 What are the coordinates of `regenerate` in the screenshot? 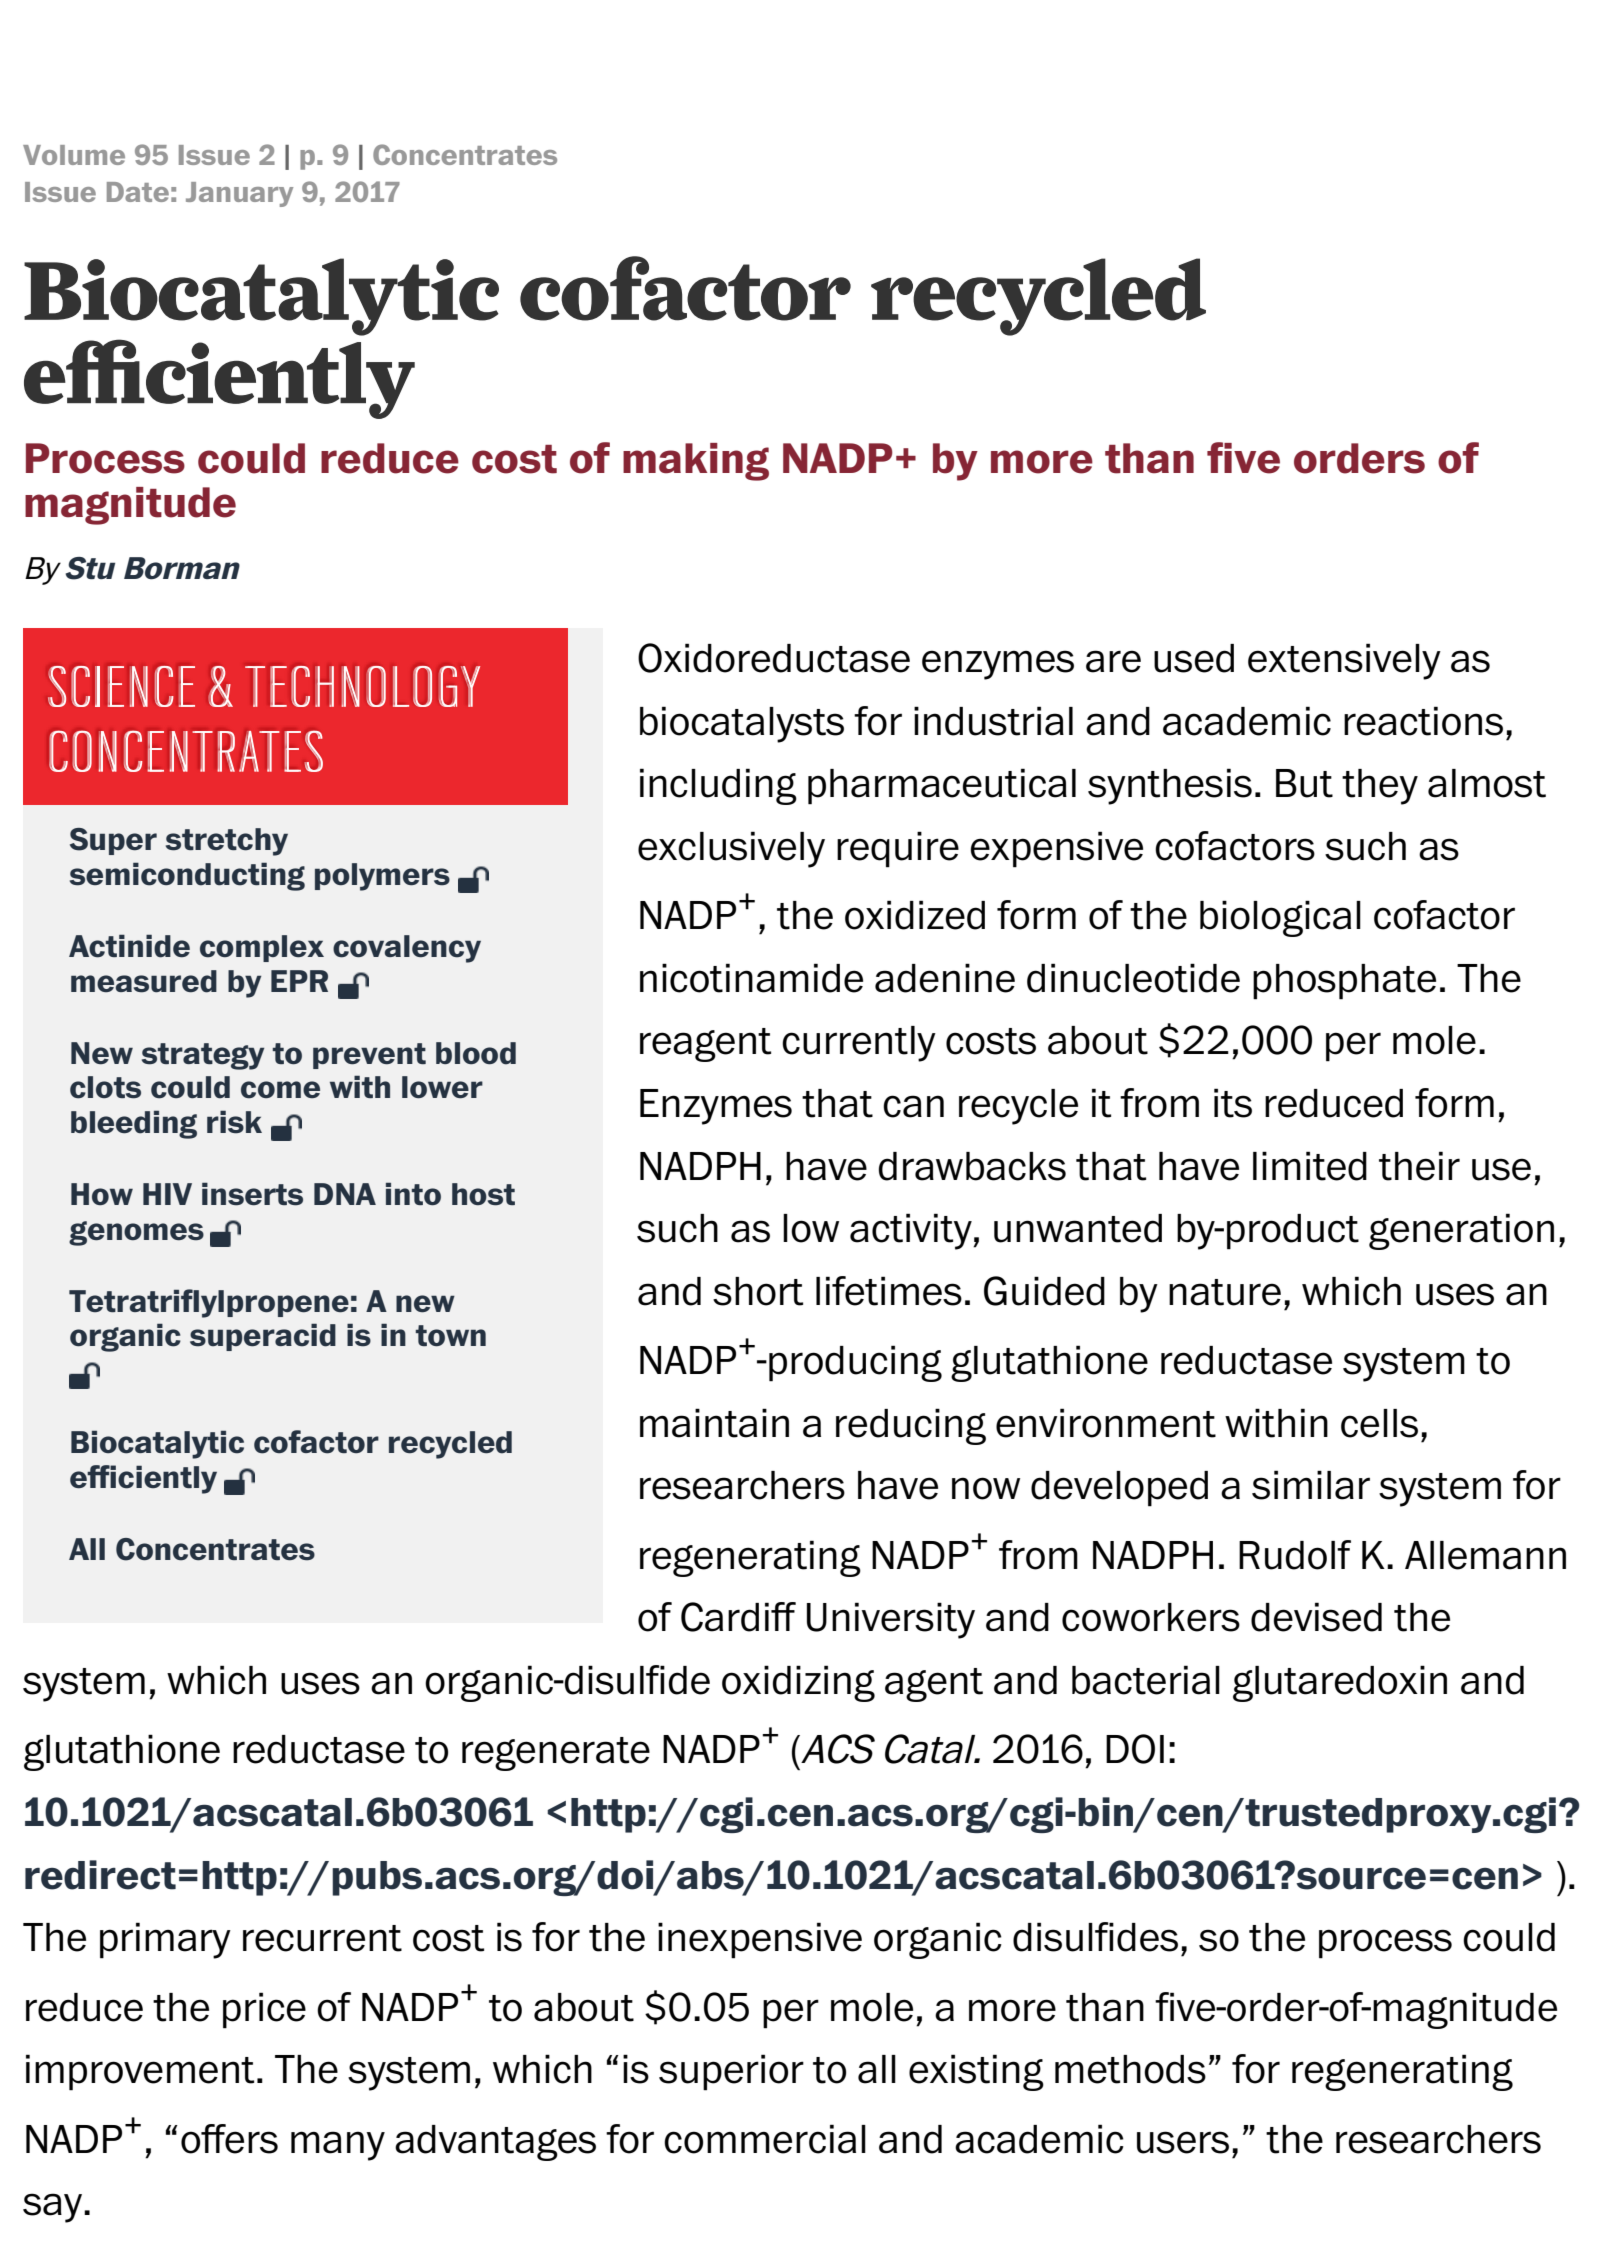 It's located at (556, 1754).
